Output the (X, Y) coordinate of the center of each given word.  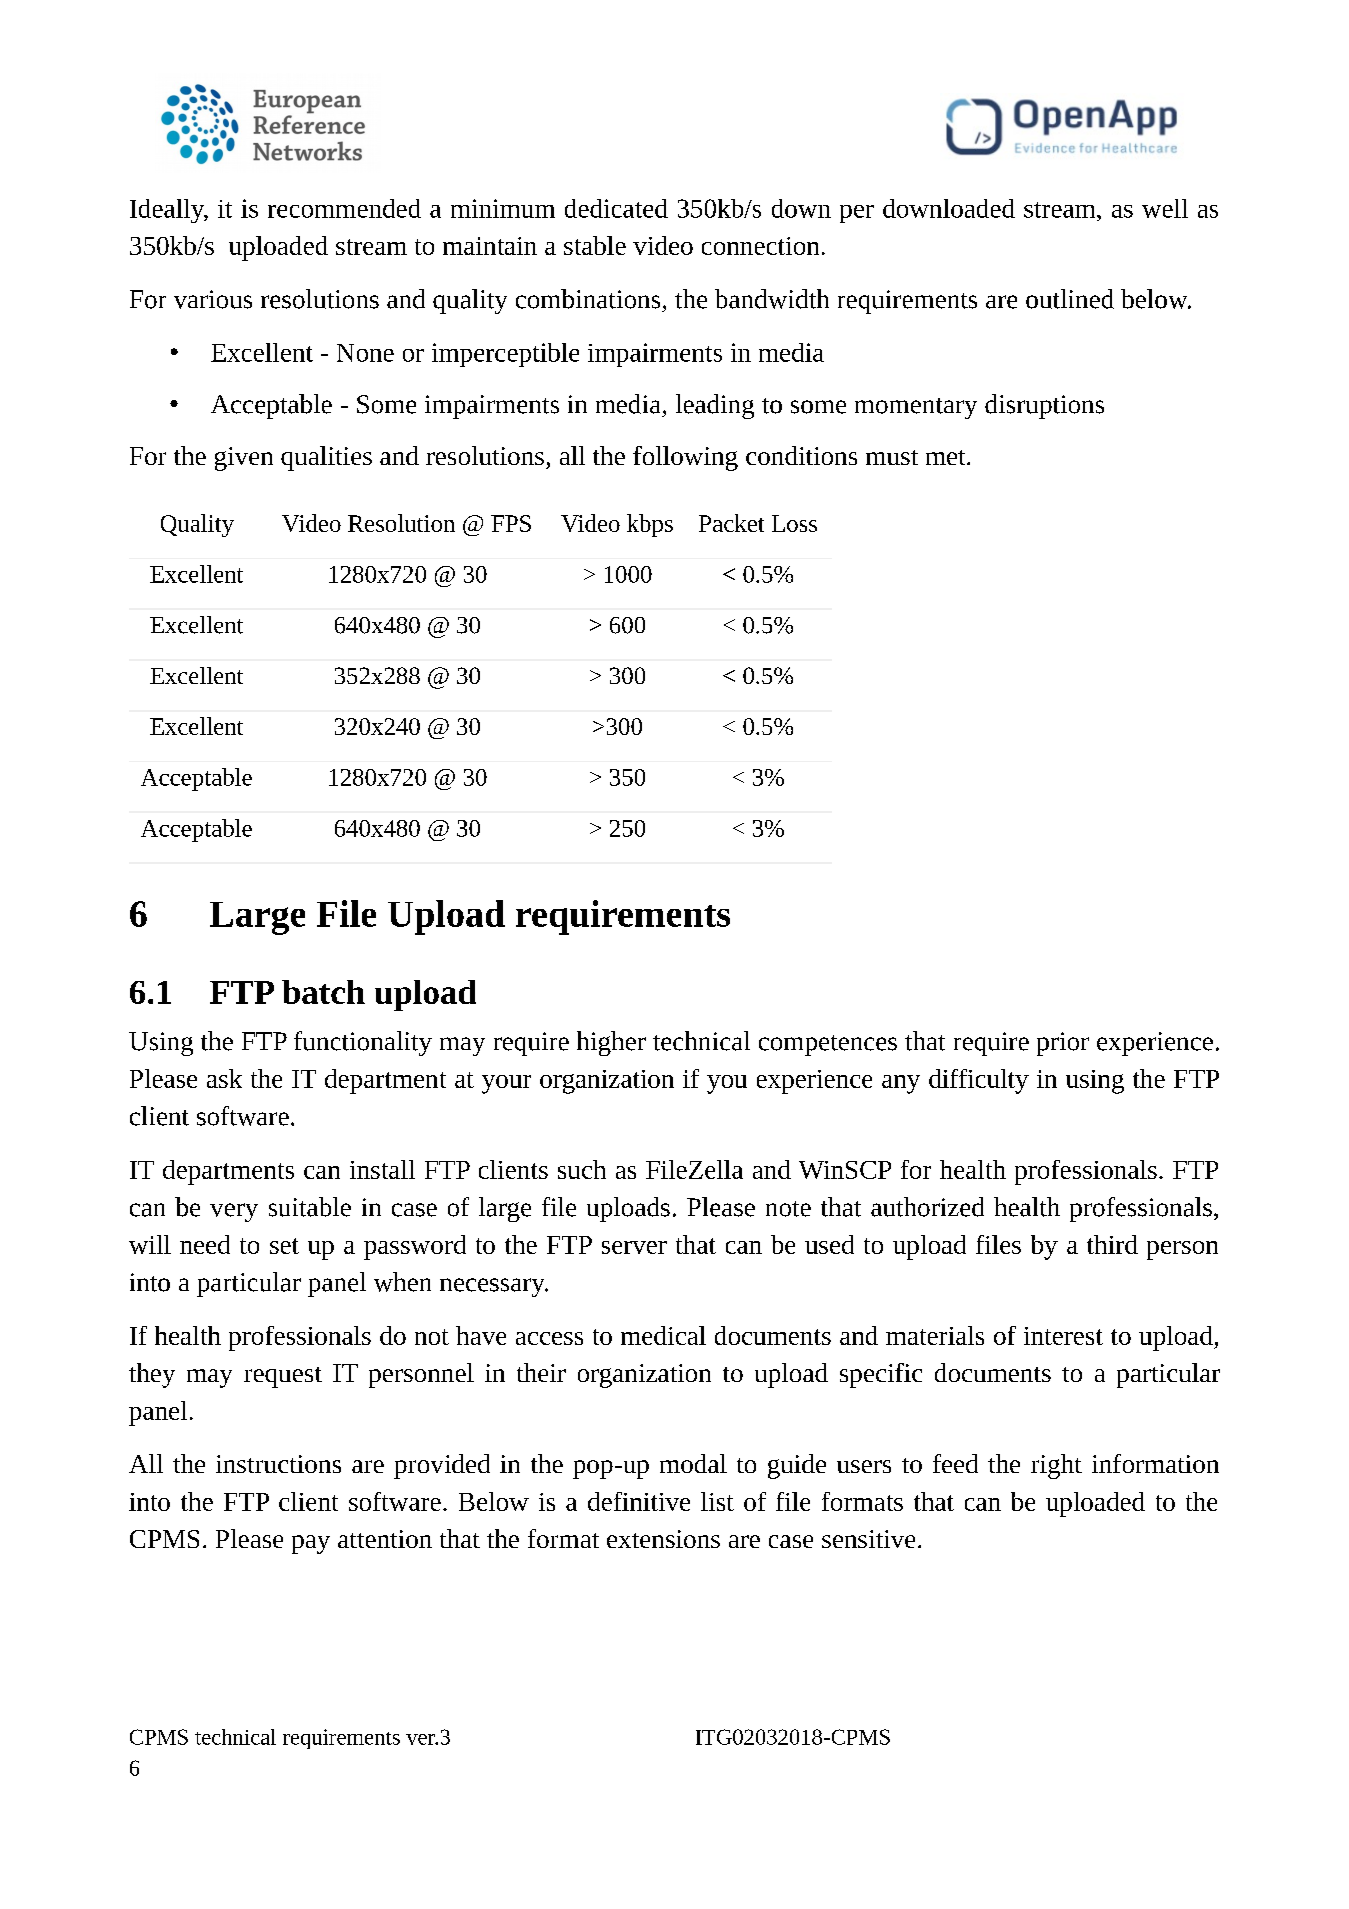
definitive (639, 1501)
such (582, 1169)
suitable (310, 1207)
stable (595, 245)
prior (1063, 1044)
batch (323, 992)
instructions (278, 1464)
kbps (650, 525)
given (244, 459)
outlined (1070, 299)
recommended (344, 208)
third (1112, 1244)
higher (611, 1043)
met (947, 457)
